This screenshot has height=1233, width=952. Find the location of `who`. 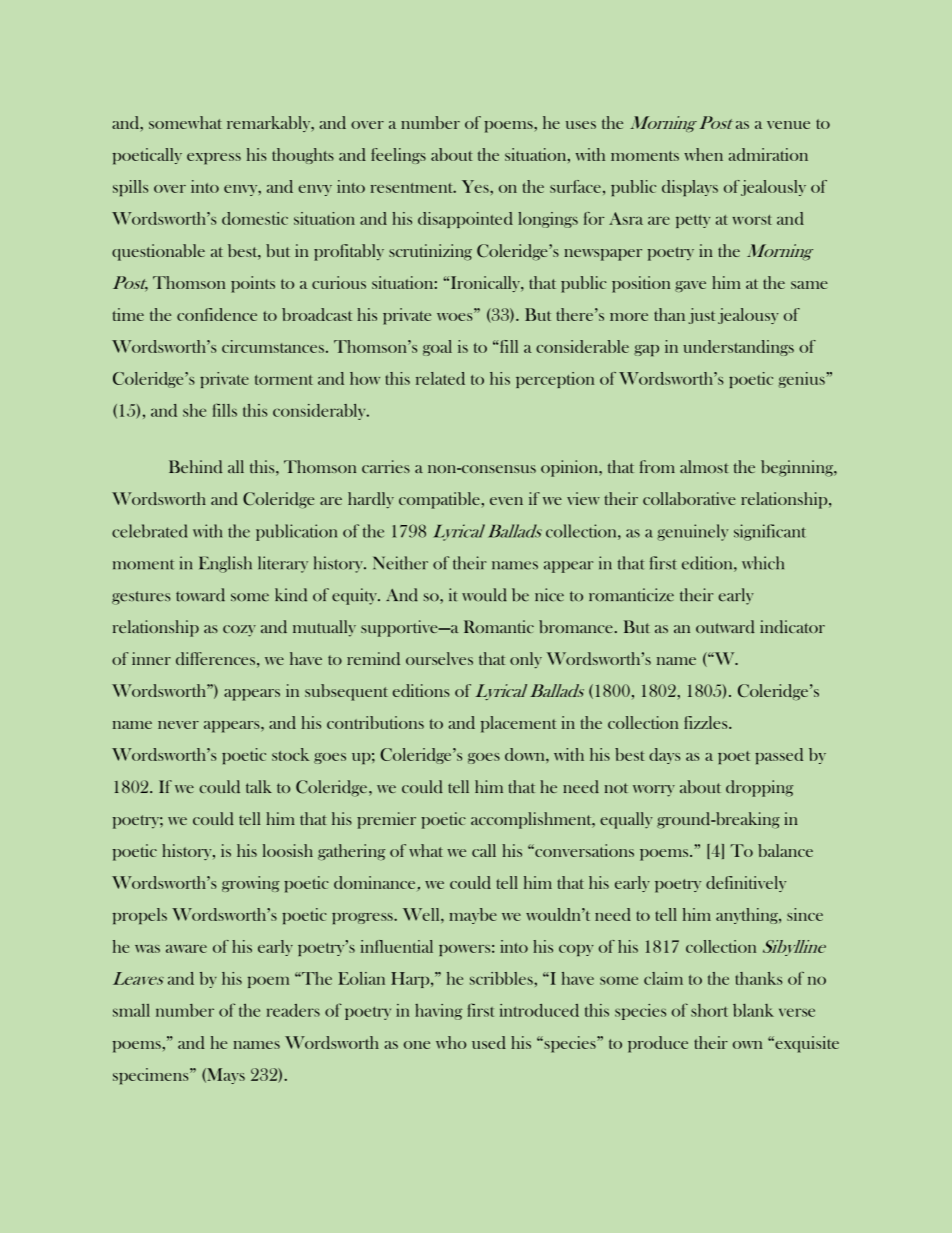

who is located at coordinates (451, 1042).
